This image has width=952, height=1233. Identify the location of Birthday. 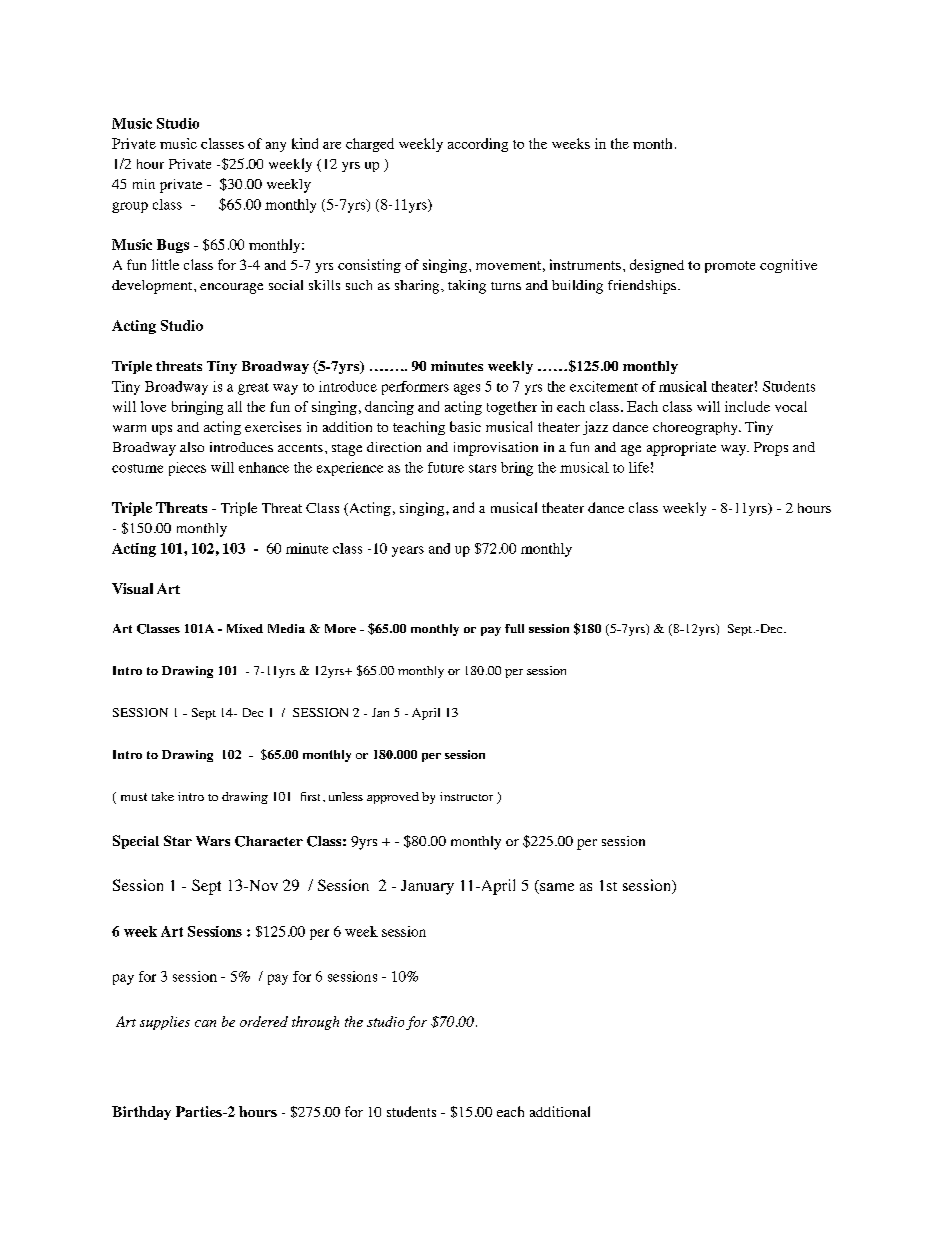
(141, 1113).
